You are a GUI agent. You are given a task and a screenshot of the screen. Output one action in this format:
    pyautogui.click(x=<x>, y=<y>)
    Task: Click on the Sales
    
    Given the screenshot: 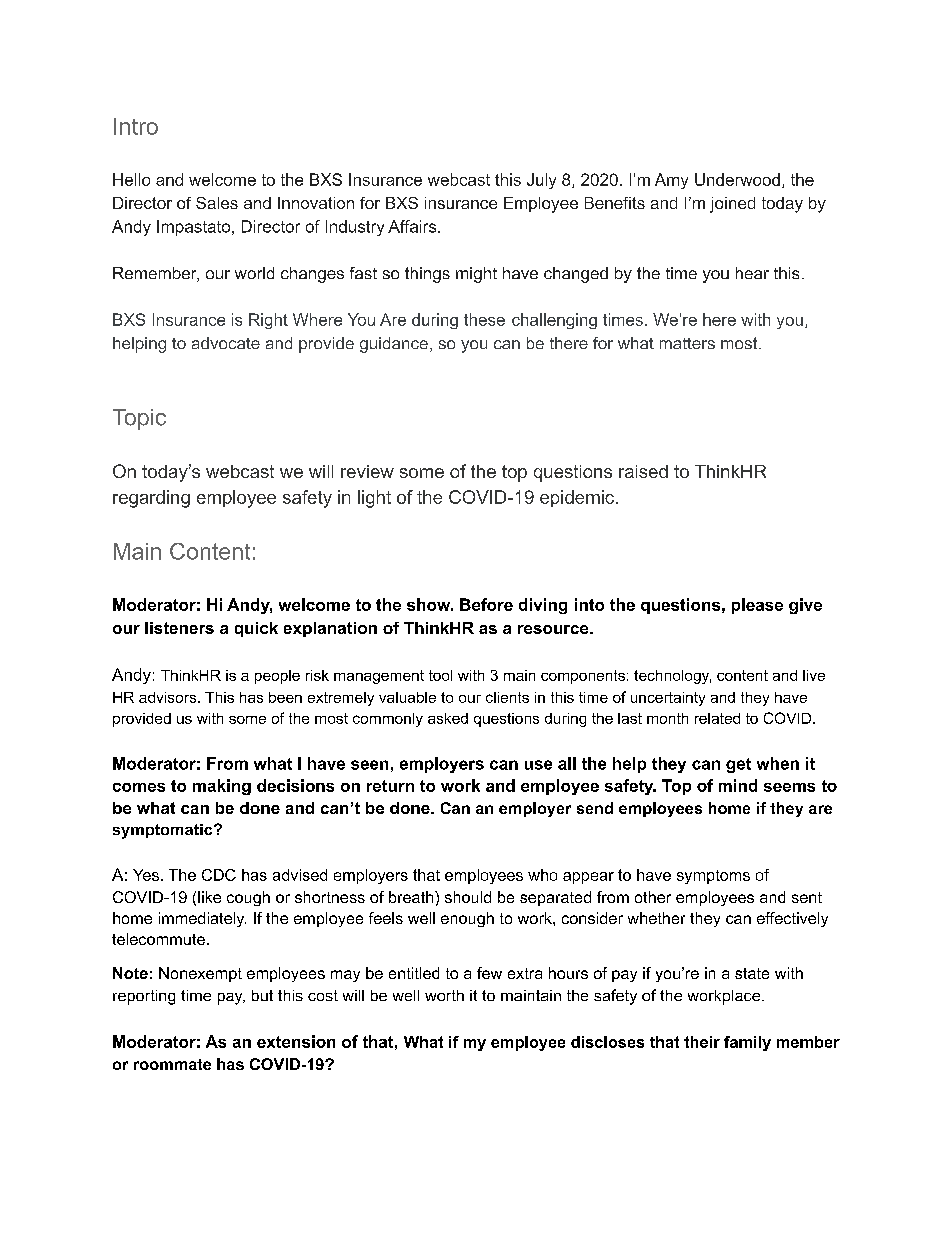 What is the action you would take?
    pyautogui.click(x=217, y=203)
